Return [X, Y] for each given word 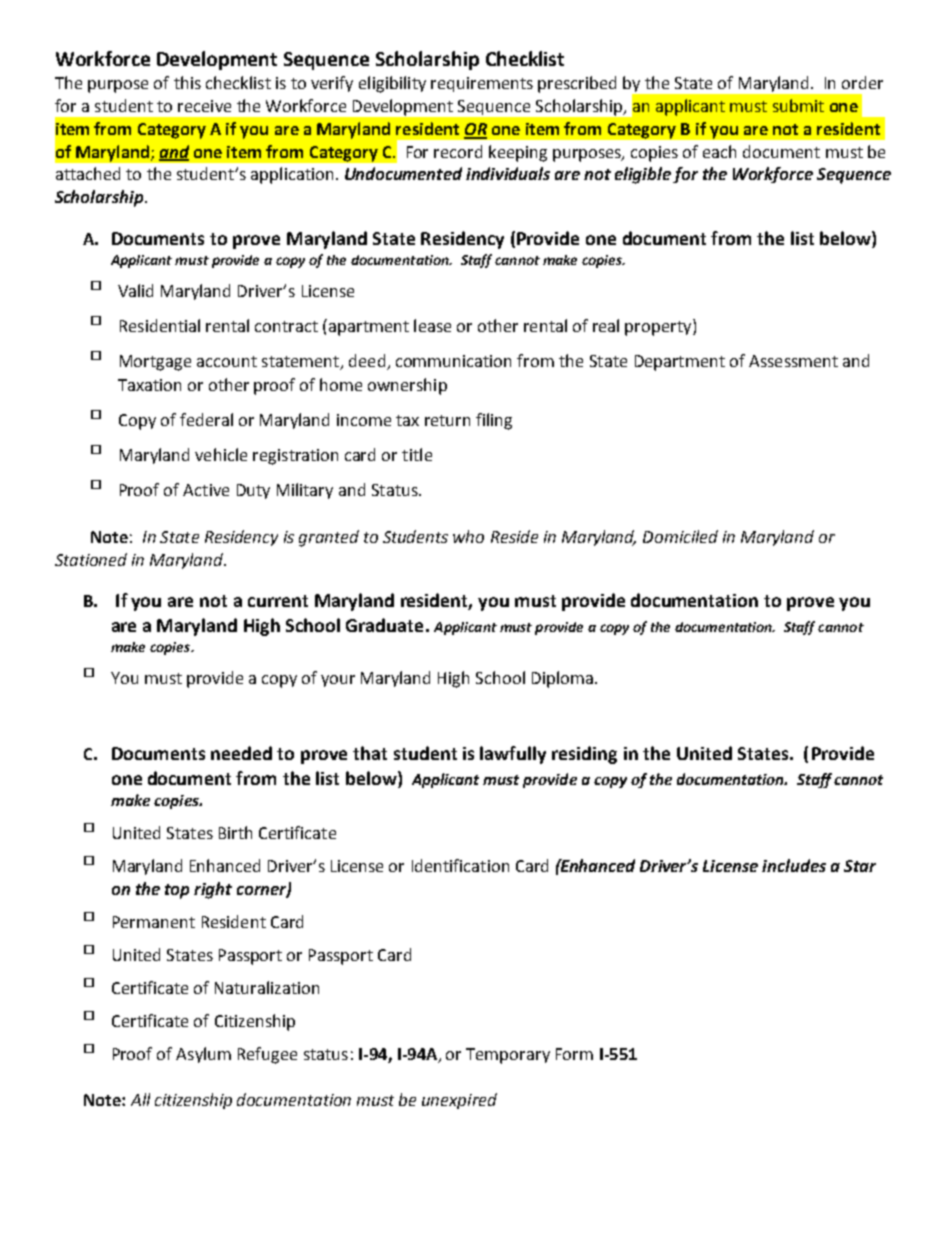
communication [453, 361]
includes [794, 865]
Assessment [793, 361]
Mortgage [155, 363]
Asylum [203, 1055]
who [468, 536]
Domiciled [680, 536]
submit [798, 105]
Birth [235, 832]
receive [204, 106]
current [278, 601]
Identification [460, 865]
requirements [482, 84]
